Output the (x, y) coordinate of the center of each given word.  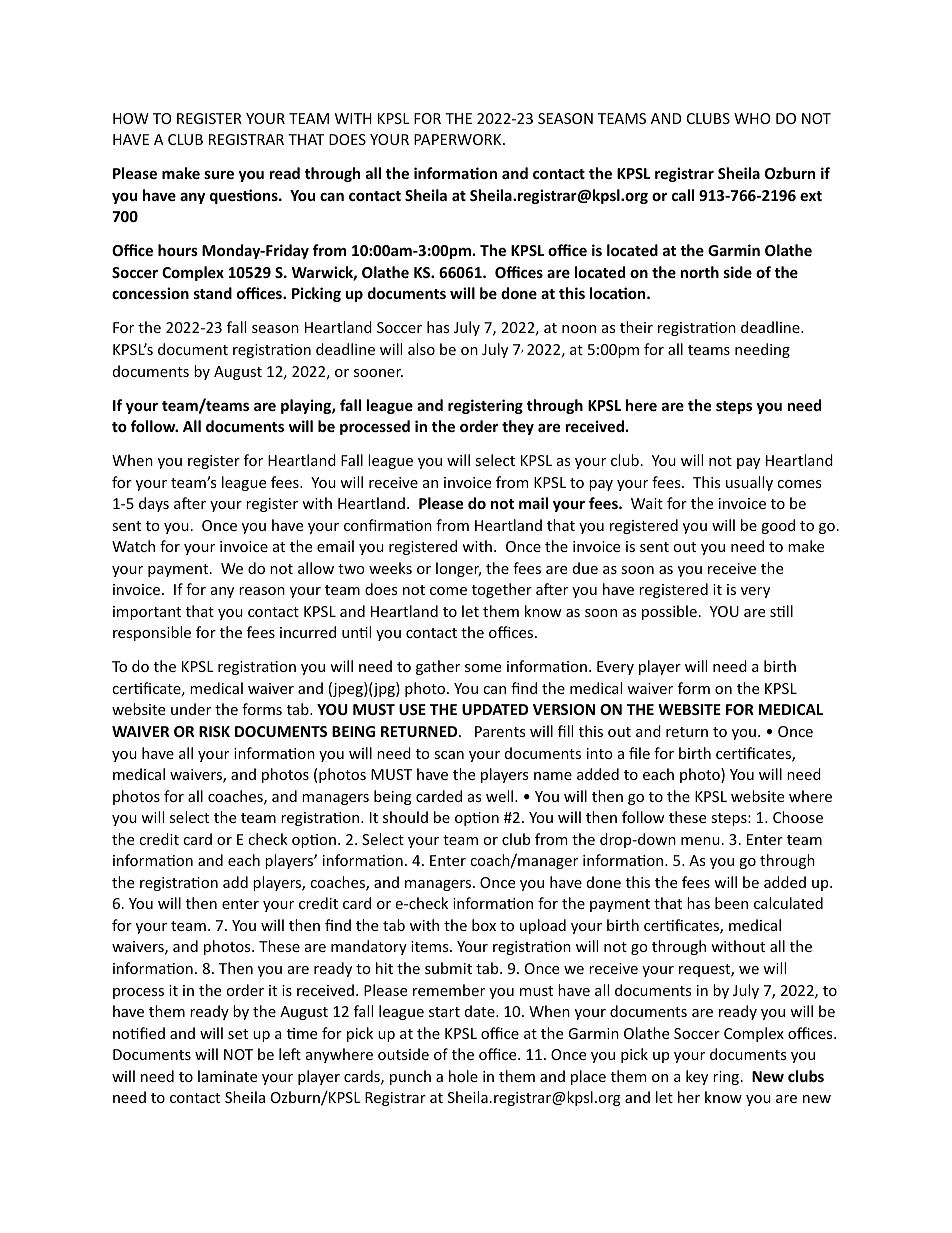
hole (463, 1076)
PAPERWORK (459, 139)
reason (262, 591)
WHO (752, 118)
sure (219, 174)
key (697, 1077)
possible (669, 612)
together (502, 590)
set (238, 1034)
